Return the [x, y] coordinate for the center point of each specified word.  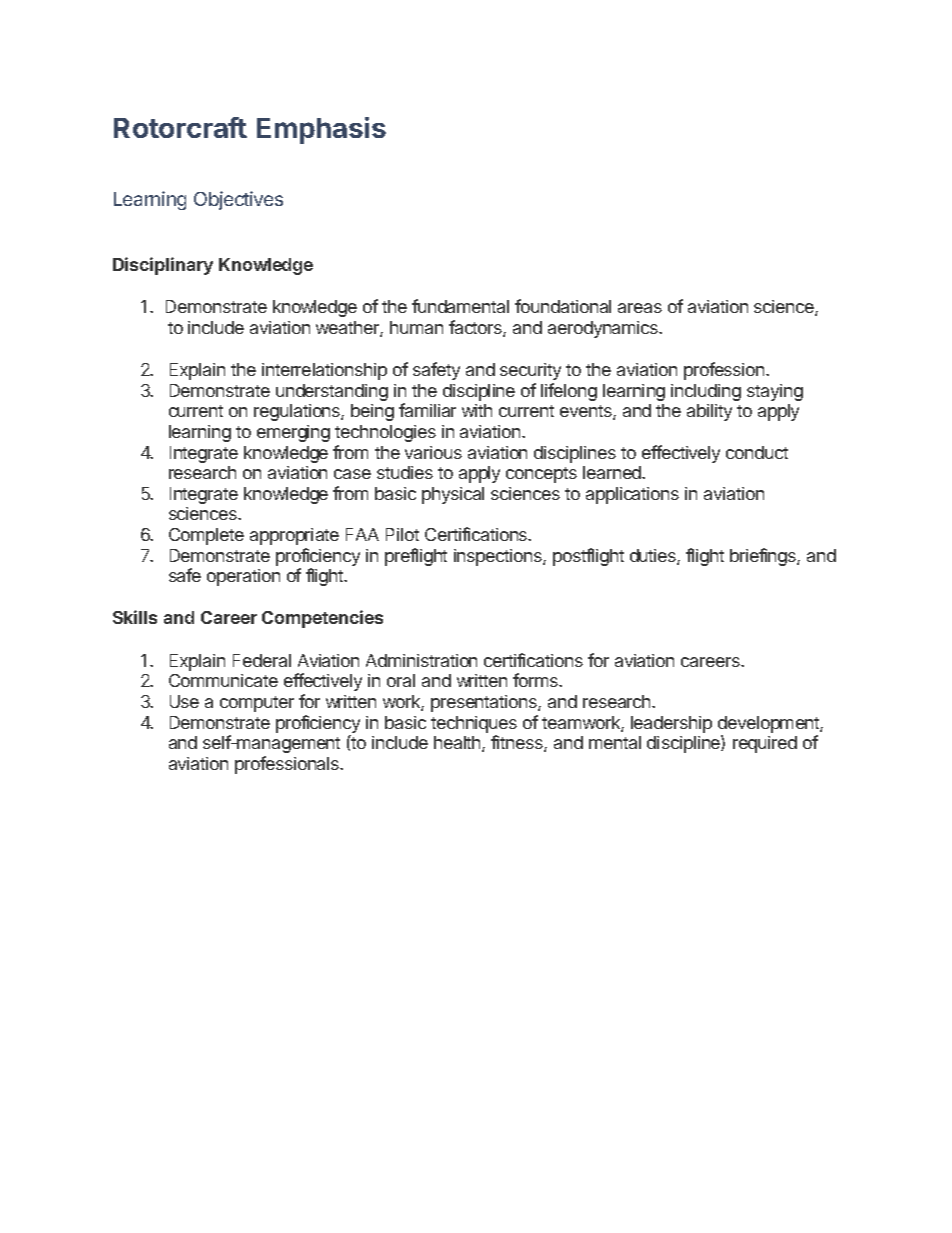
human [416, 327]
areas [640, 308]
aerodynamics [604, 329]
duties [654, 557]
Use [184, 701]
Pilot [402, 534]
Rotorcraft [180, 127]
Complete [206, 536]
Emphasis [321, 130]
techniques [474, 724]
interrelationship [324, 371]
